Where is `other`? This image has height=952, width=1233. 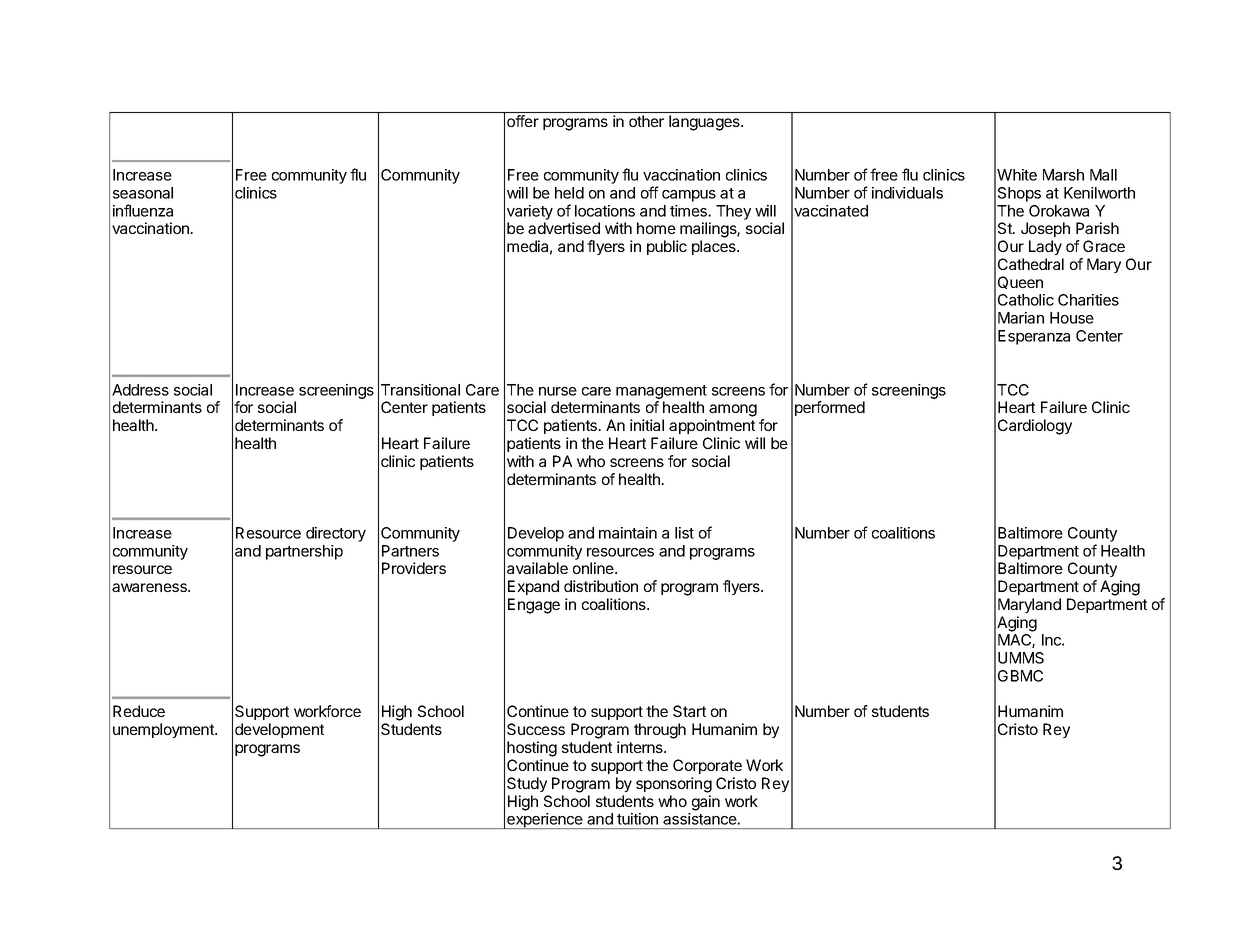
other is located at coordinates (646, 121).
